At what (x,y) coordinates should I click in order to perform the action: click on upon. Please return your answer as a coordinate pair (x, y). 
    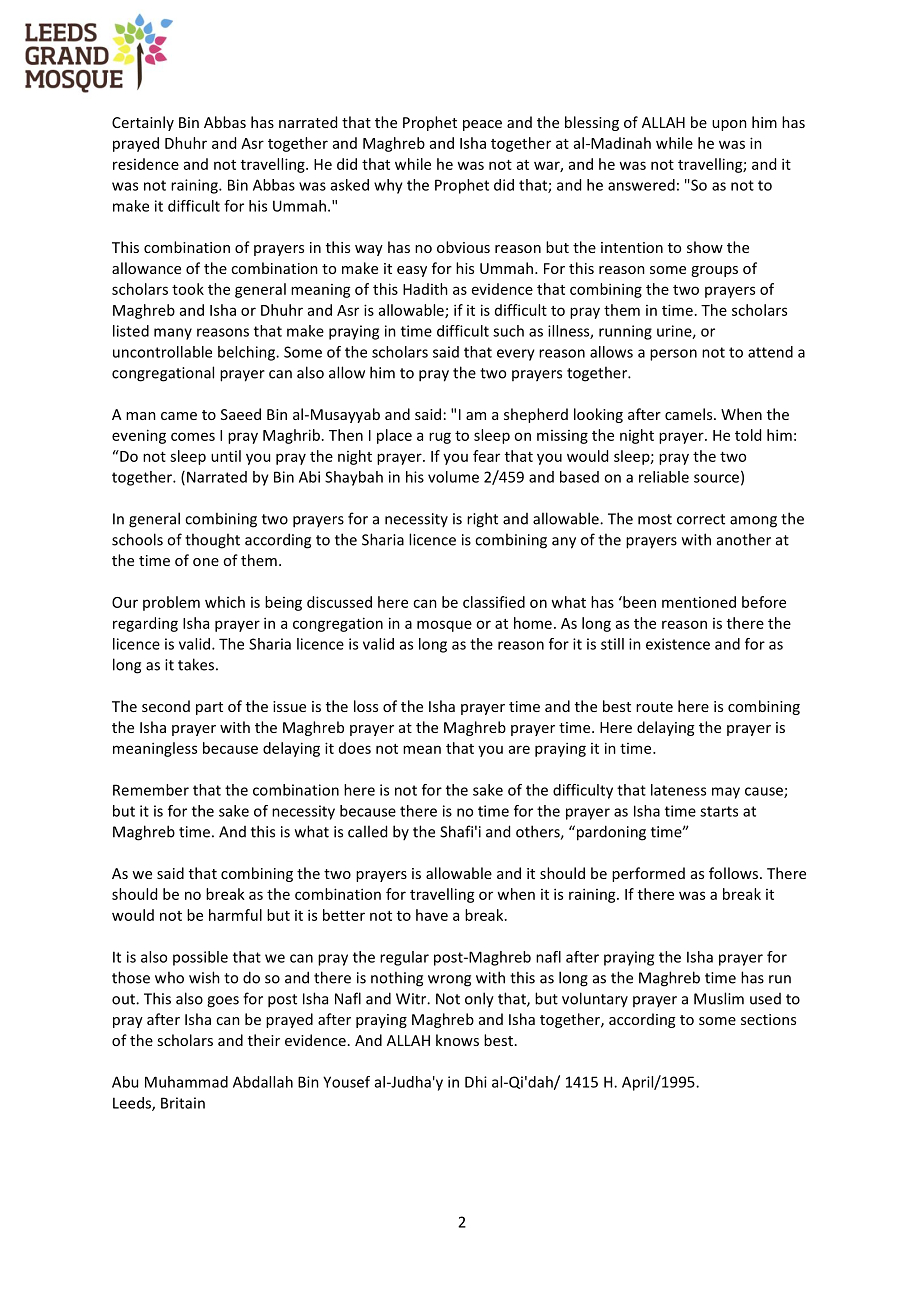
    Looking at the image, I should click on (729, 125).
